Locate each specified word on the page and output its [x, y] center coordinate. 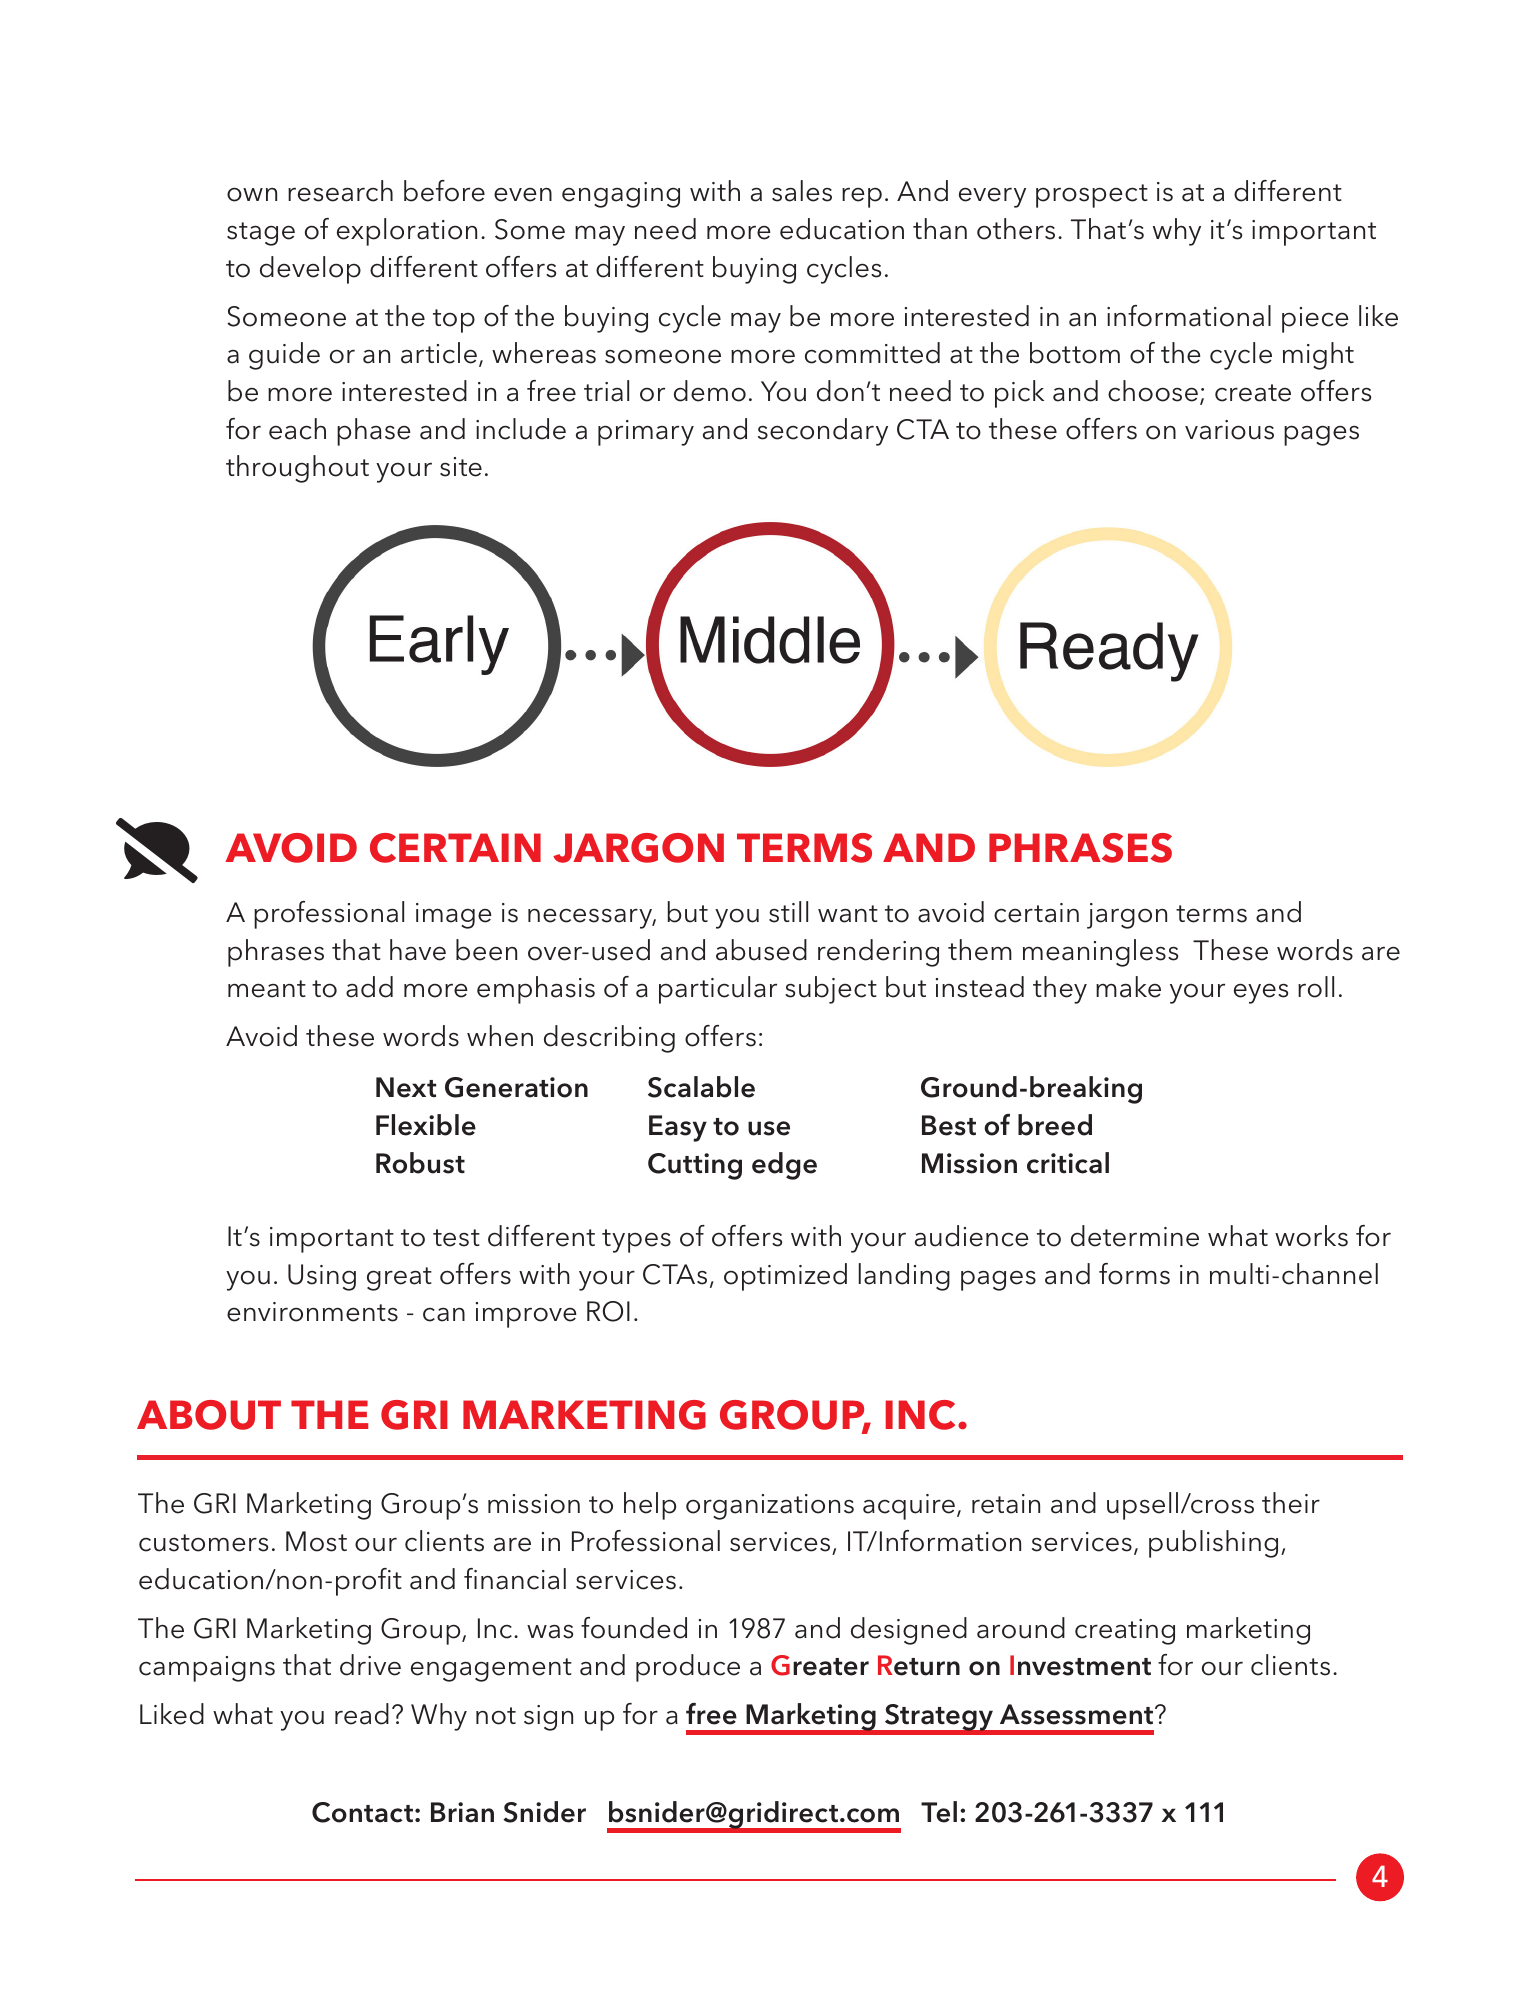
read [362, 1714]
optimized [785, 1277]
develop [310, 270]
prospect [1092, 196]
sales [802, 191]
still [788, 912]
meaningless [1100, 953]
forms [1134, 1274]
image [454, 916]
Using [322, 1277]
